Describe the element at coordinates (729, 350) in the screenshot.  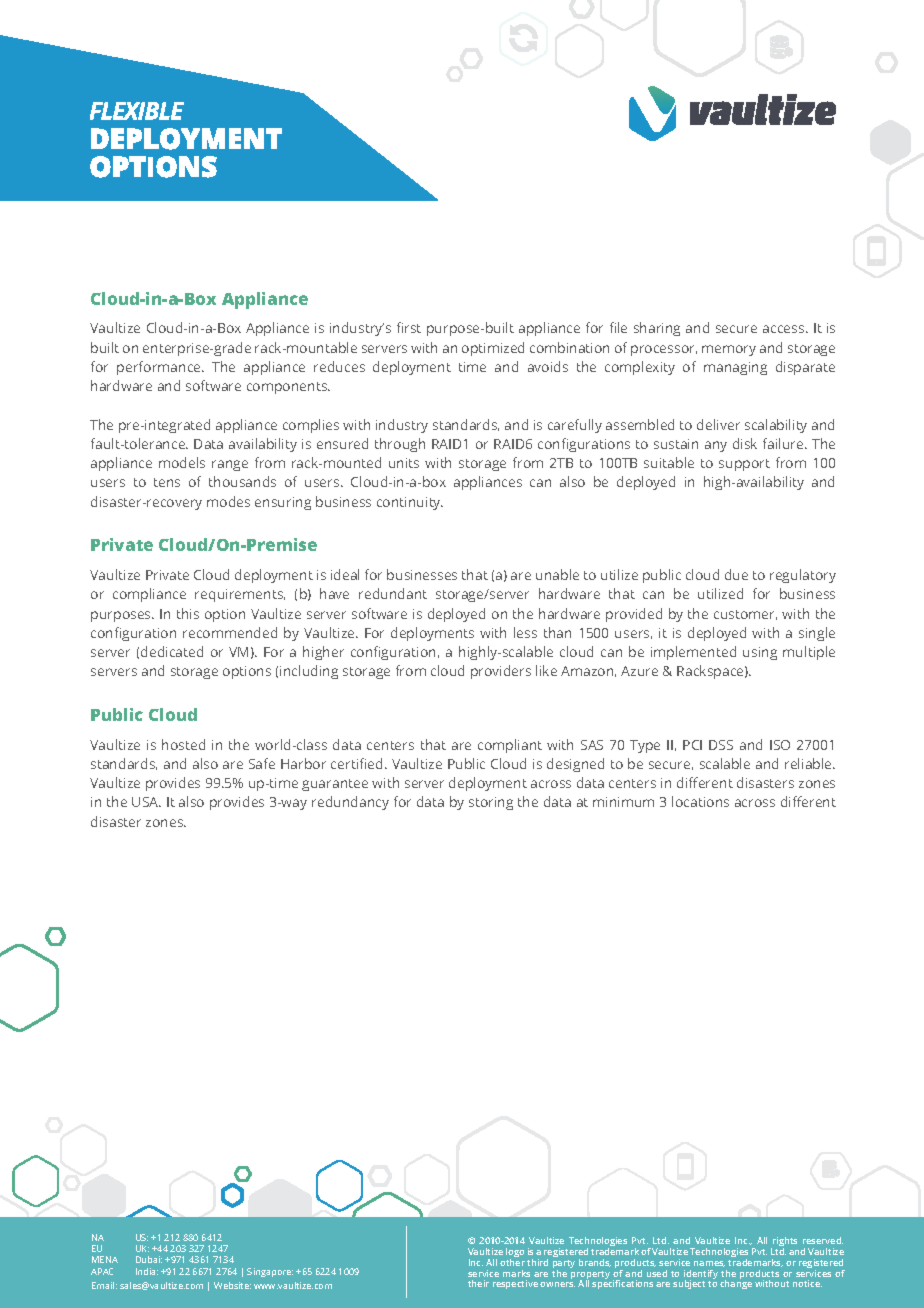
I see `memory` at that location.
